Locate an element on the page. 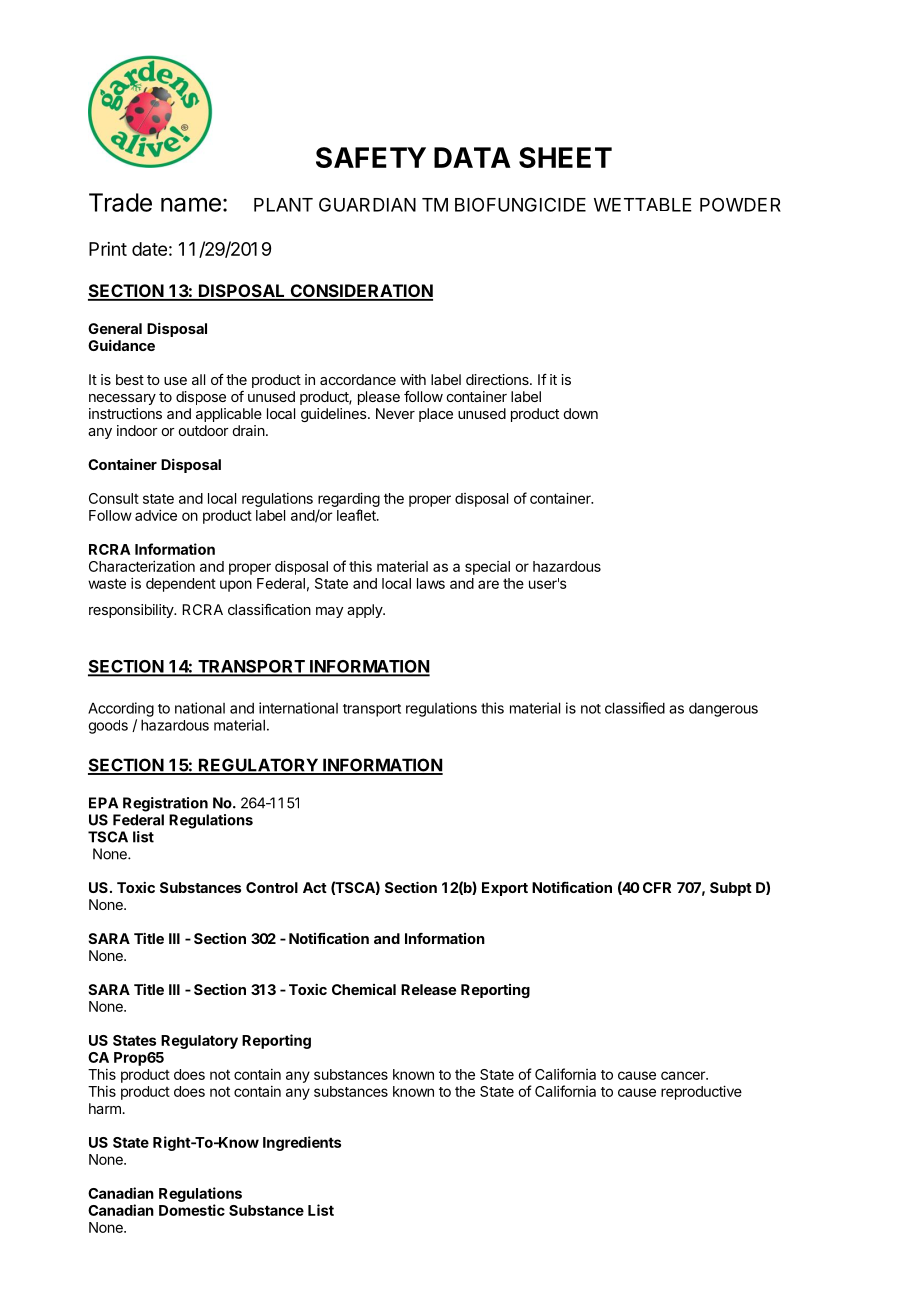 This document has width=924, height=1308. Release is located at coordinates (428, 989).
